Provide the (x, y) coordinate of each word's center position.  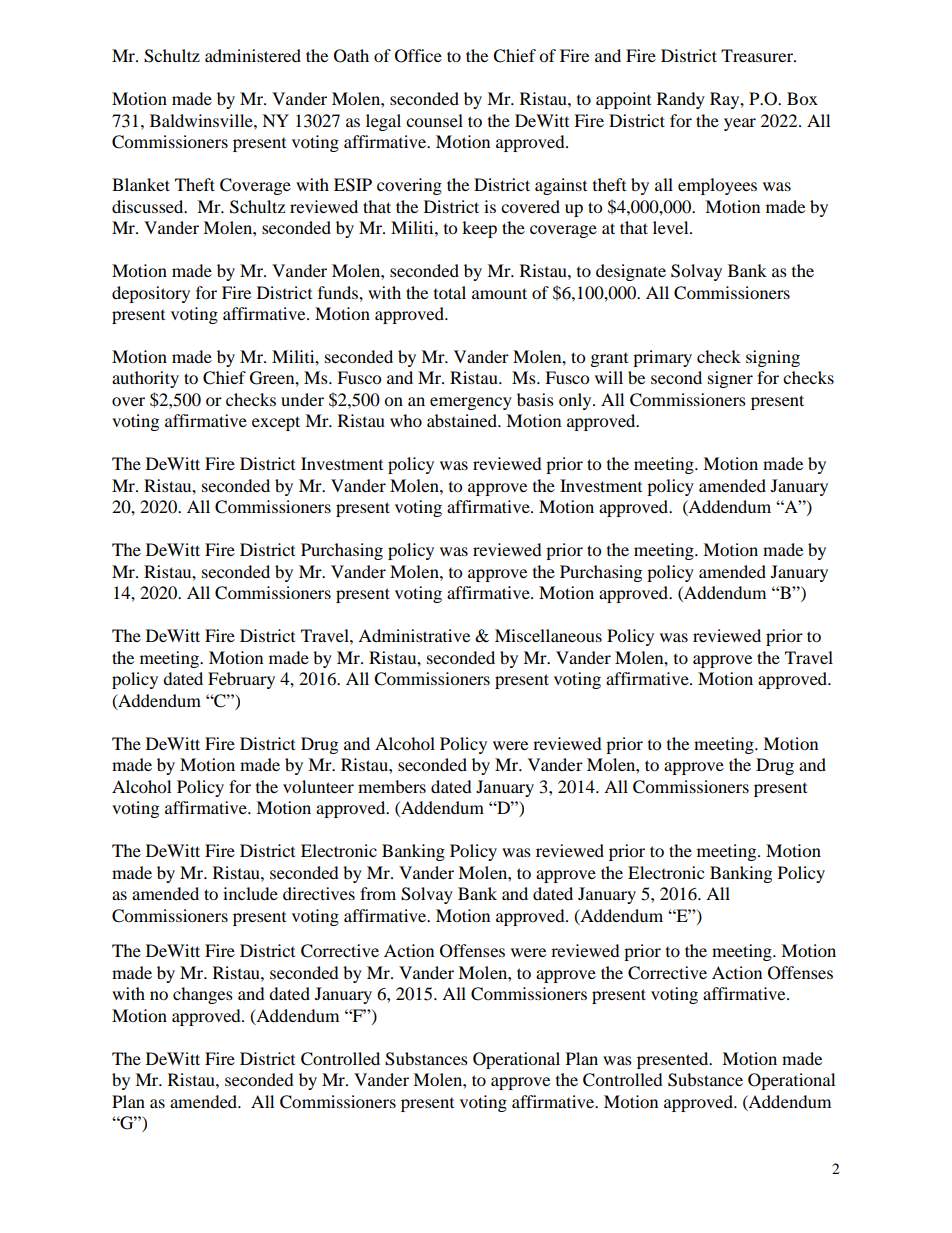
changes (203, 995)
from (378, 893)
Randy (681, 100)
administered (253, 55)
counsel (434, 120)
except (276, 423)
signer (730, 379)
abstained (463, 420)
